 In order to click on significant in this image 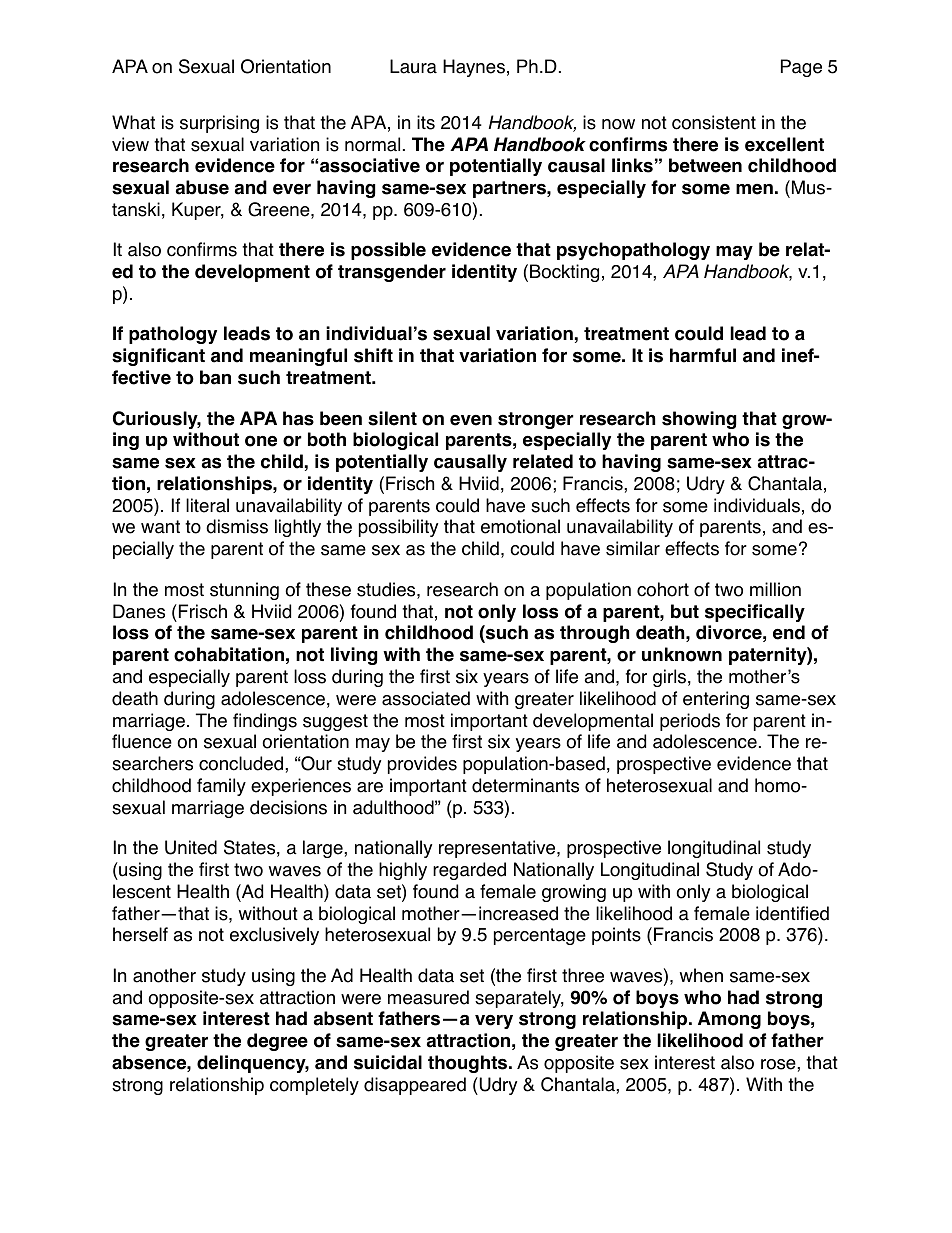, I will do `click(158, 357)`.
